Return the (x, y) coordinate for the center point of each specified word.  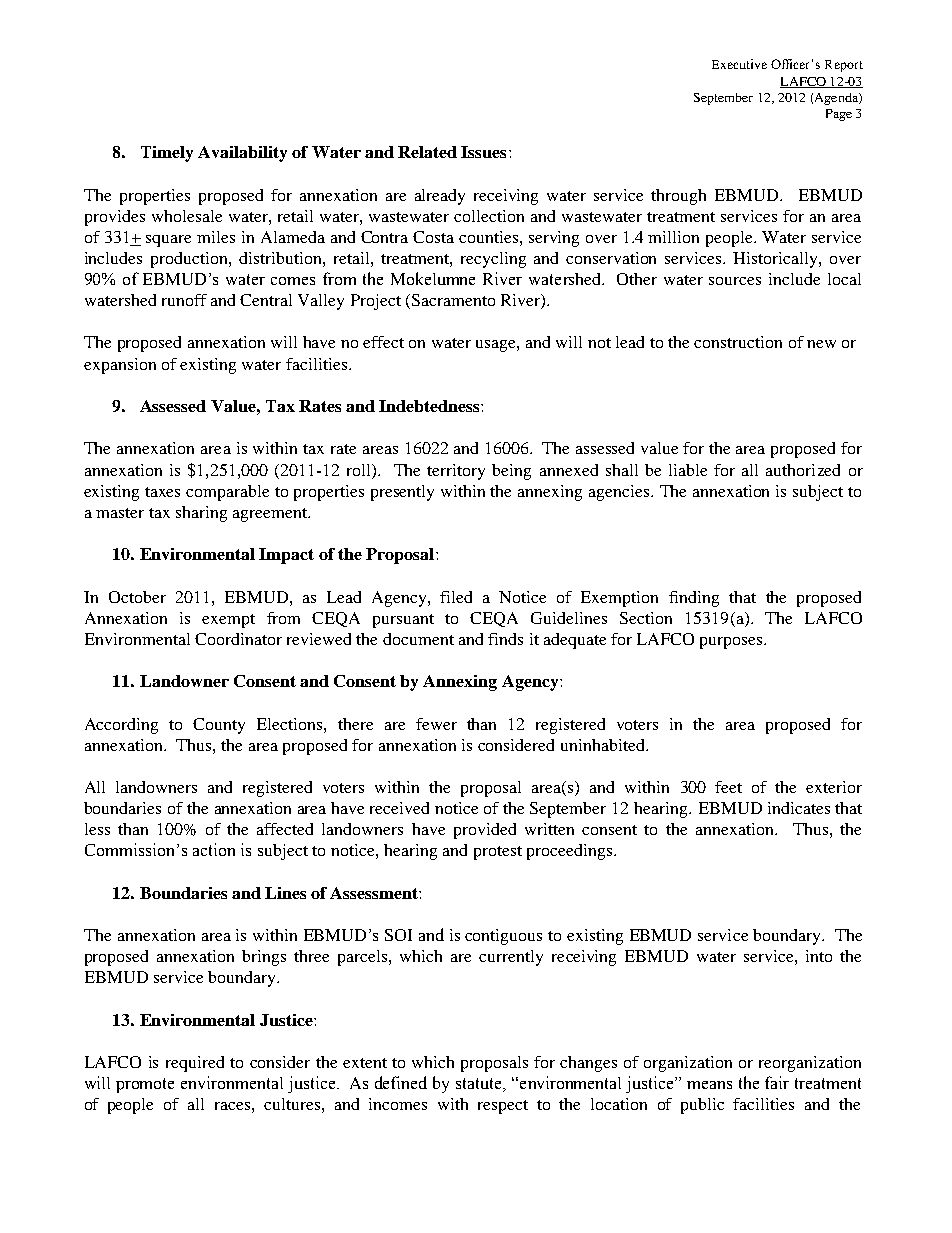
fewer (436, 724)
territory (456, 472)
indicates (799, 808)
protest (498, 853)
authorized (803, 470)
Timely (167, 154)
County (219, 726)
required (195, 1064)
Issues (483, 152)
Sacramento (453, 300)
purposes (732, 643)
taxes (162, 492)
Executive (739, 64)
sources (735, 281)
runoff (184, 300)
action (214, 849)
